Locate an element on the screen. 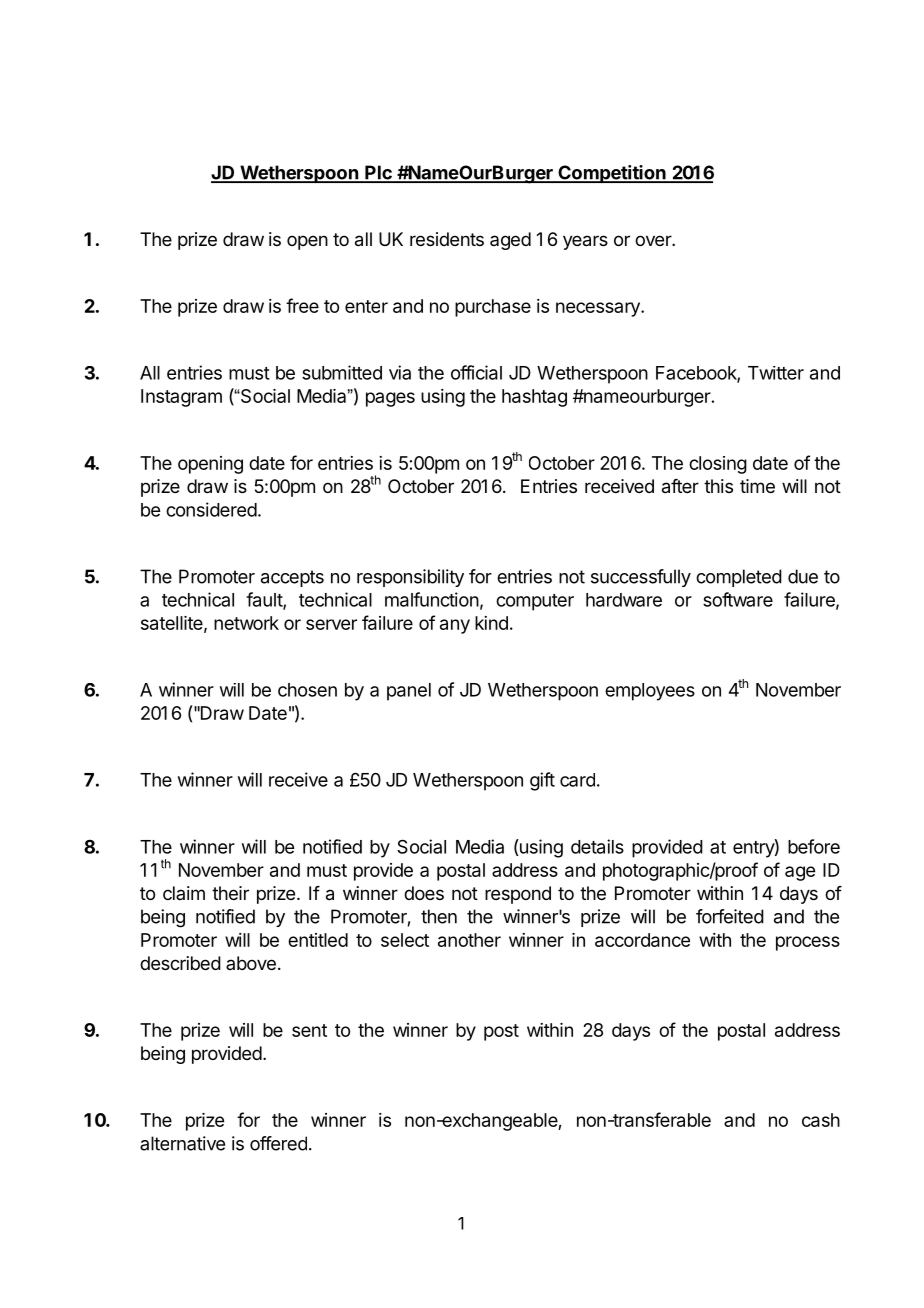 This screenshot has height=1308, width=924. offered is located at coordinates (278, 1143).
